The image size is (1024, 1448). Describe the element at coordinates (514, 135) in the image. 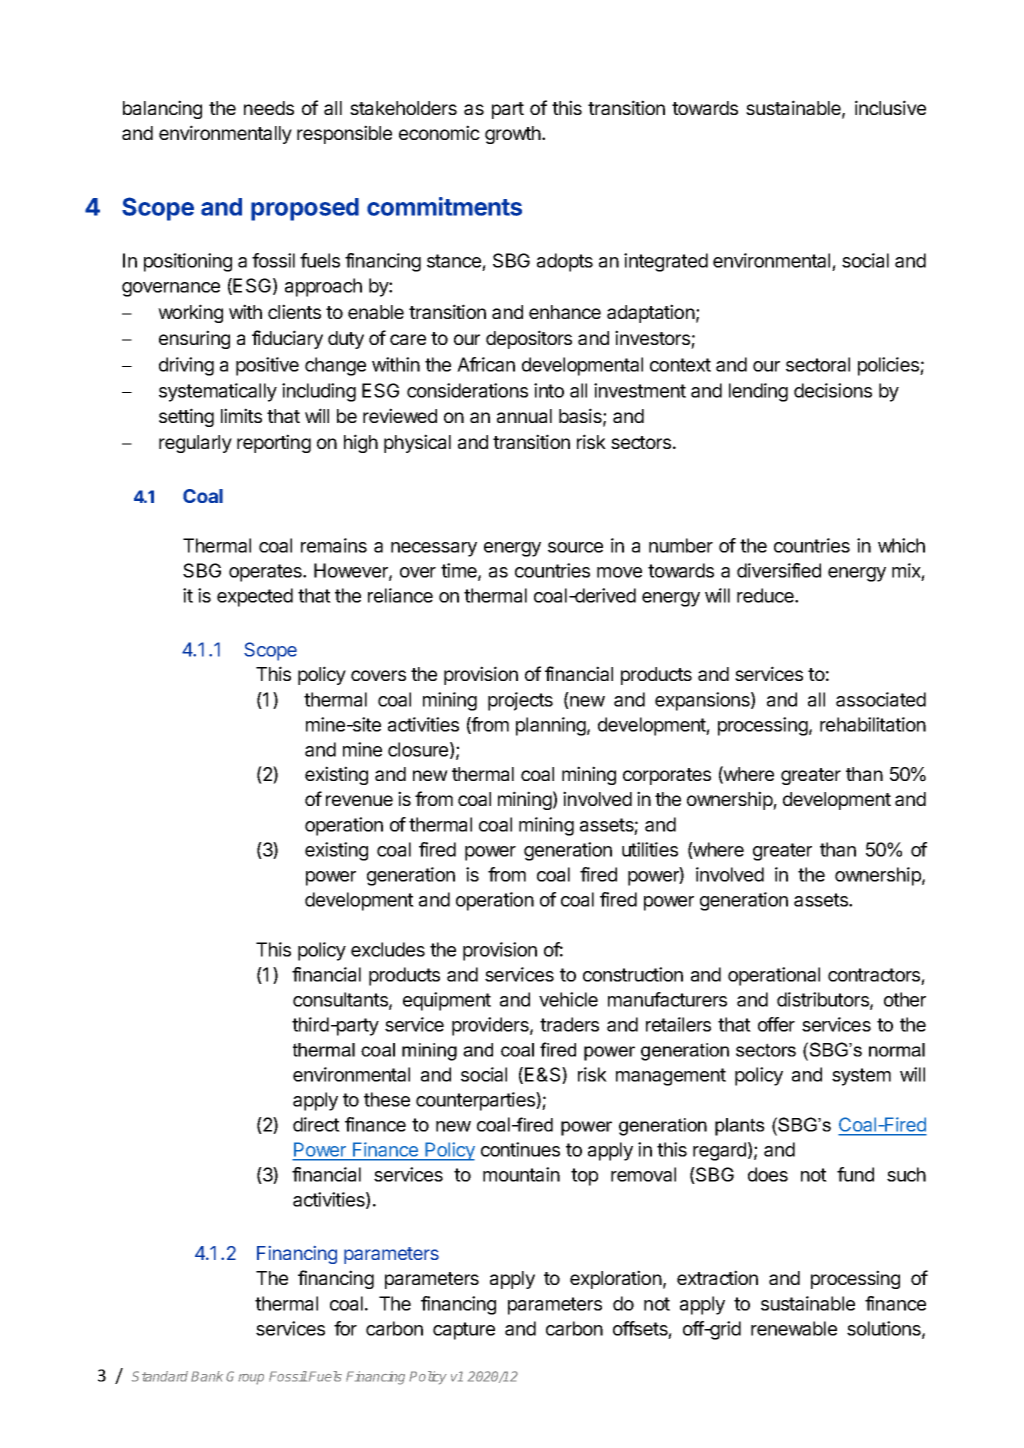

I see `growth` at that location.
